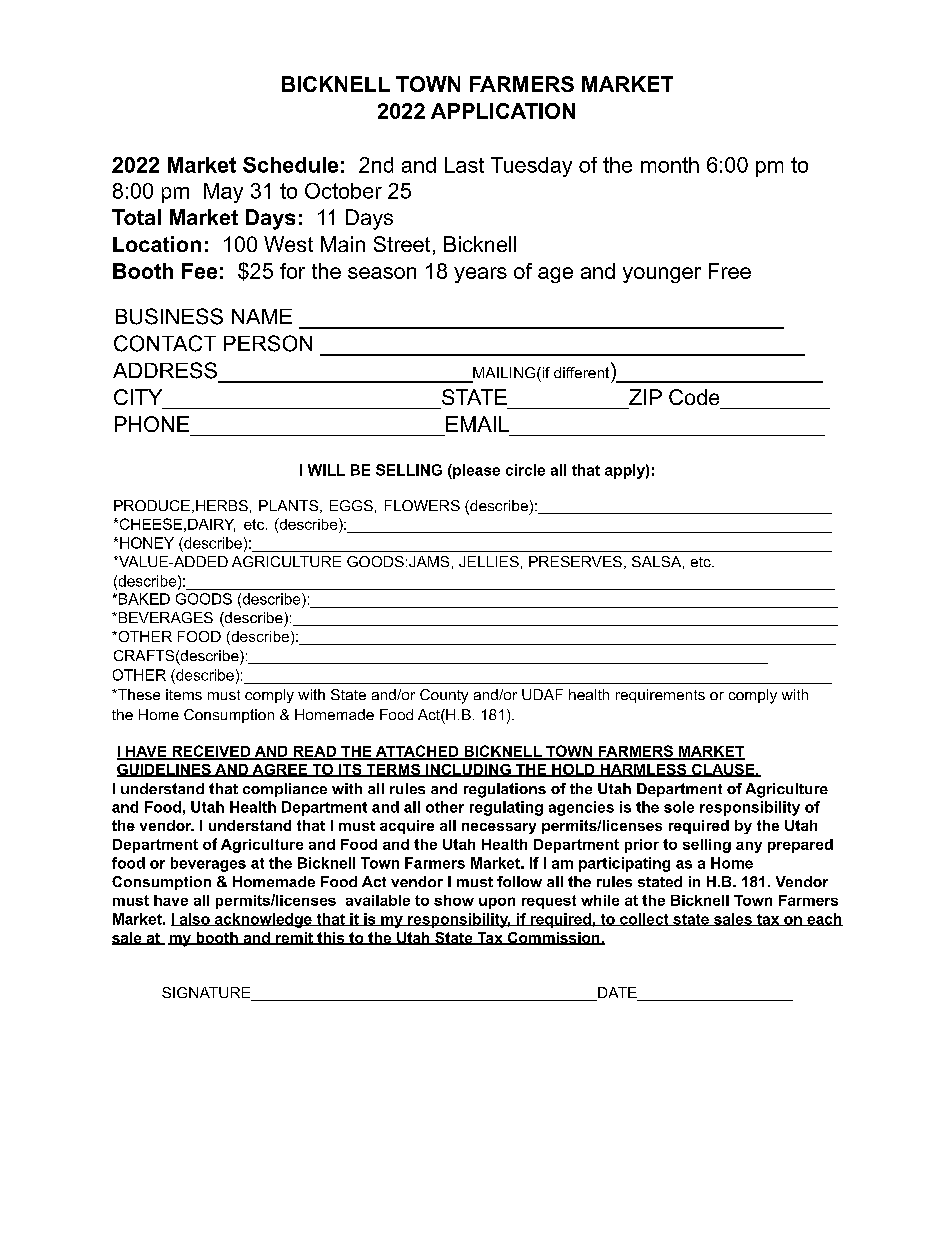 This image has width=952, height=1233. I want to click on Free, so click(730, 271).
